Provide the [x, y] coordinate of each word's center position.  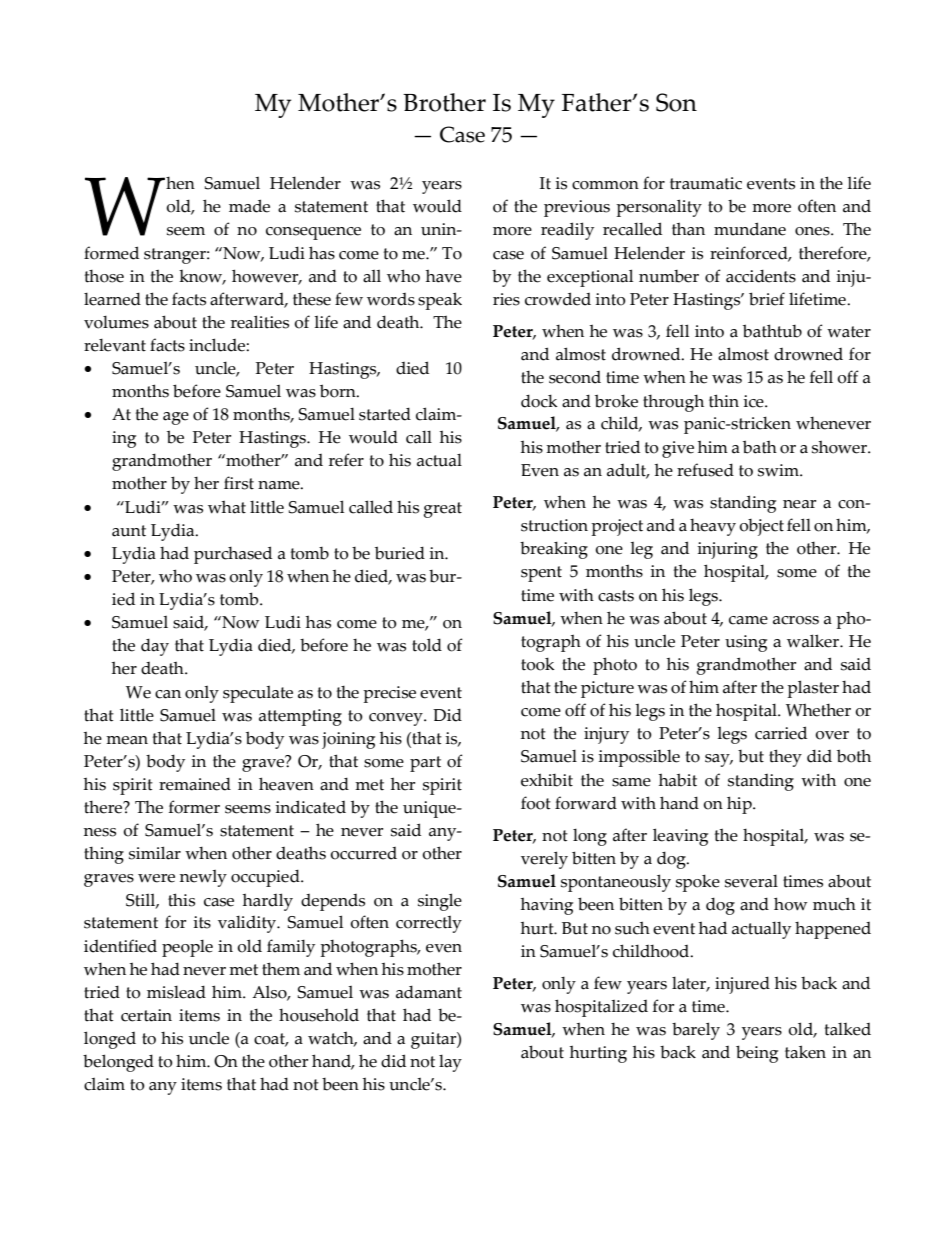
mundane [750, 229]
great [443, 510]
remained [195, 784]
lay [450, 1063]
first [239, 483]
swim [779, 470]
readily [567, 231]
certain [146, 1015]
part [425, 764]
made [249, 206]
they [785, 758]
